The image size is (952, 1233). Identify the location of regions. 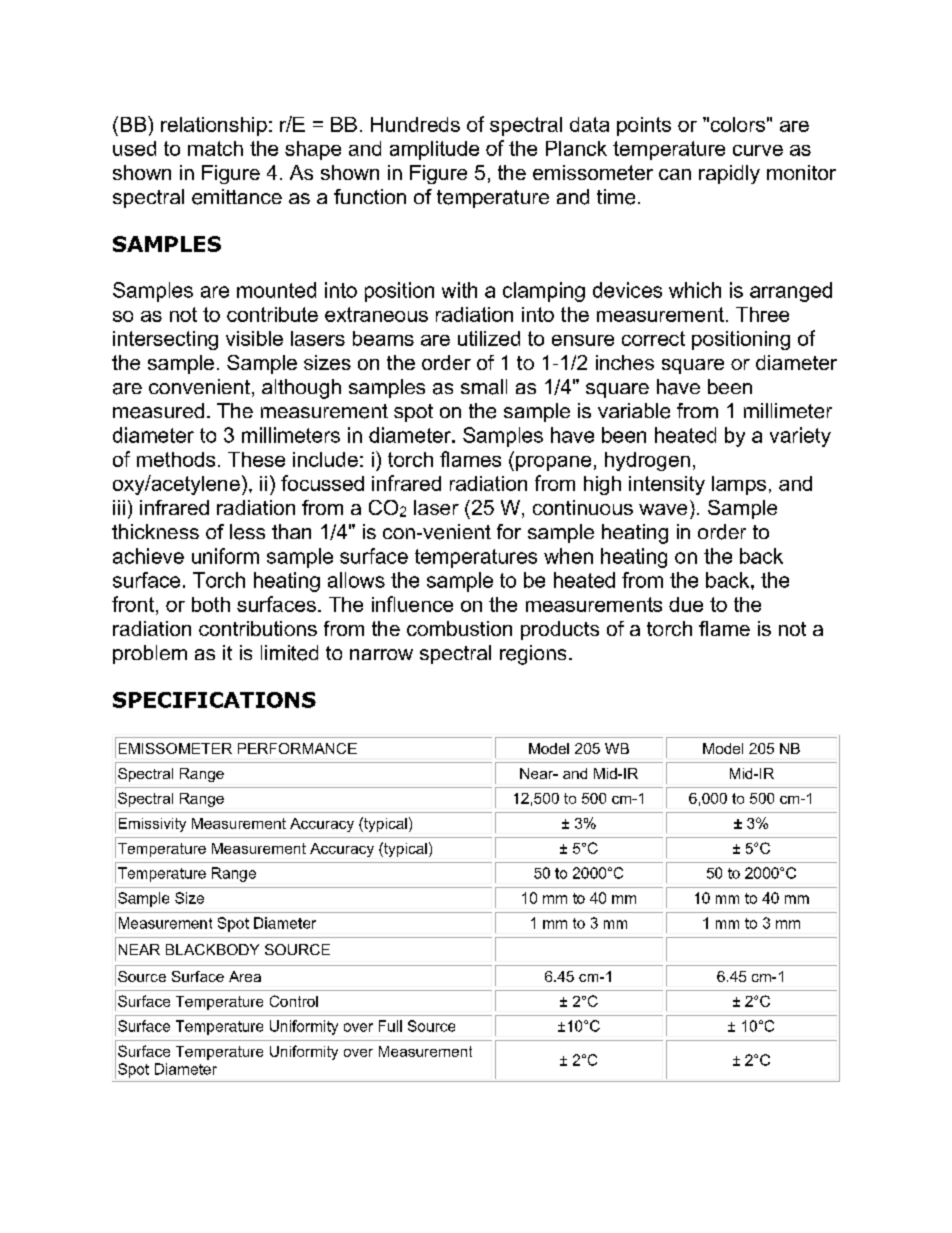
(533, 655).
